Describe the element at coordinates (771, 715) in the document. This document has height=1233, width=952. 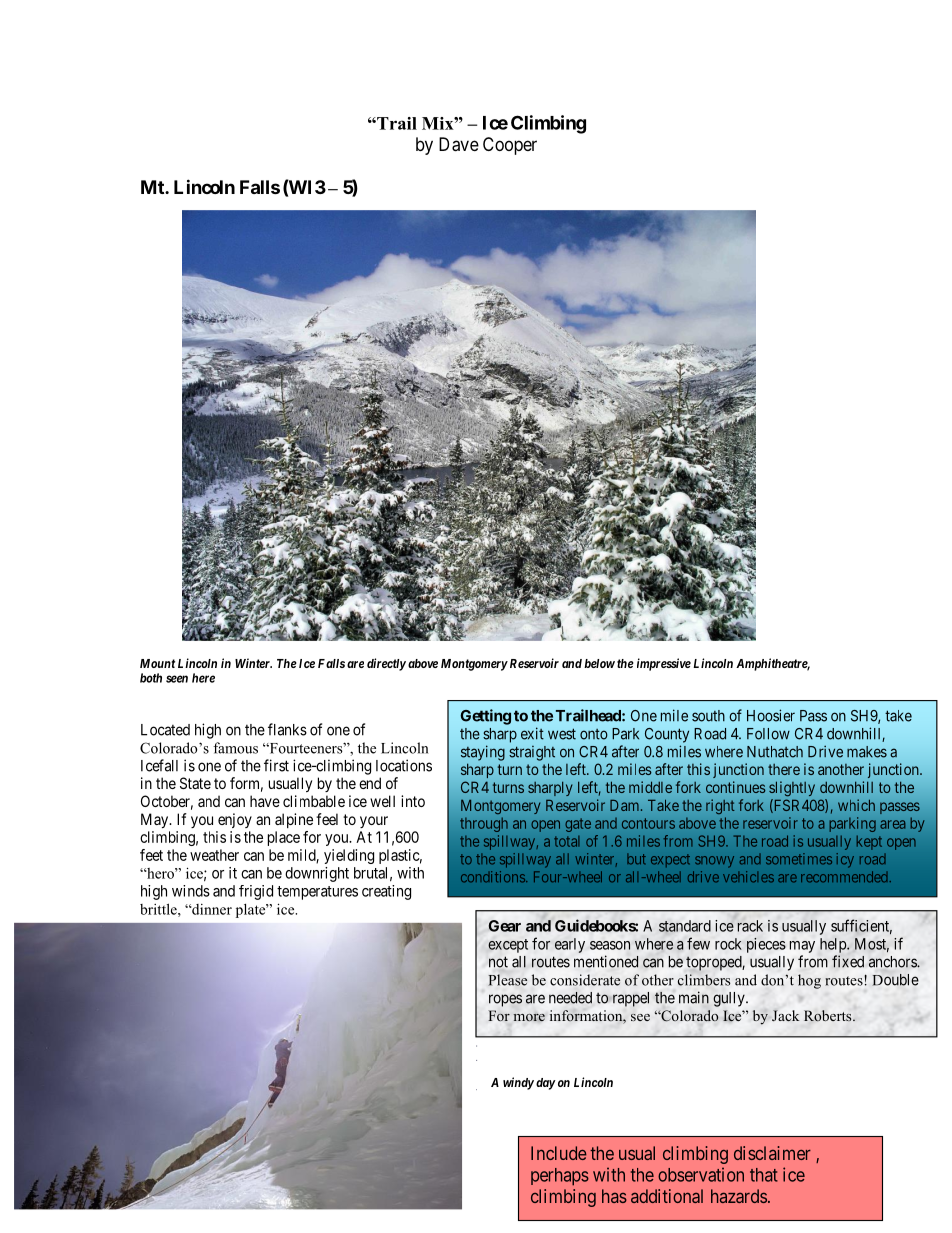
I see `Hoosier` at that location.
